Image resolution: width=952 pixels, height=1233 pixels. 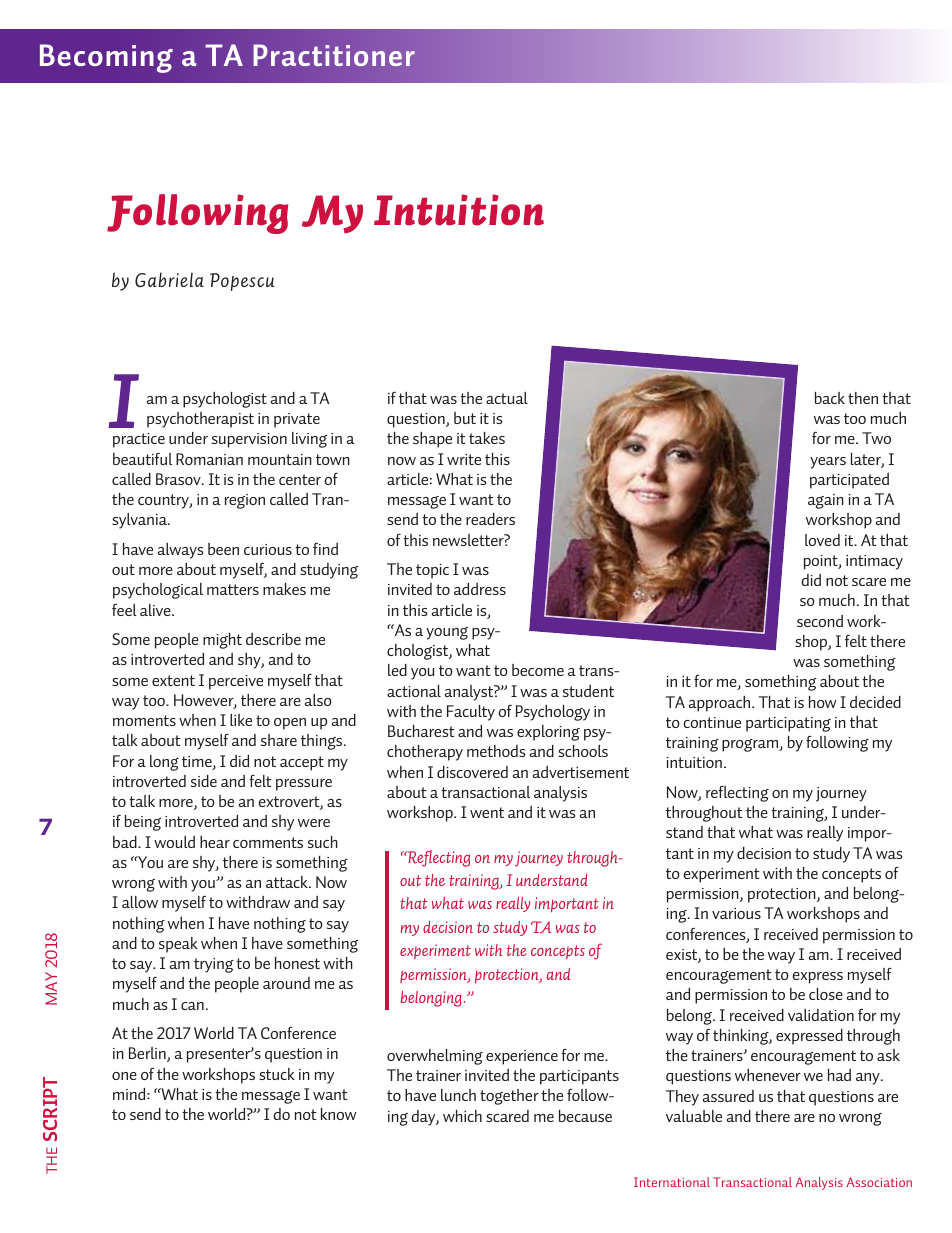 What do you see at coordinates (879, 1182) in the page?
I see `Association` at bounding box center [879, 1182].
